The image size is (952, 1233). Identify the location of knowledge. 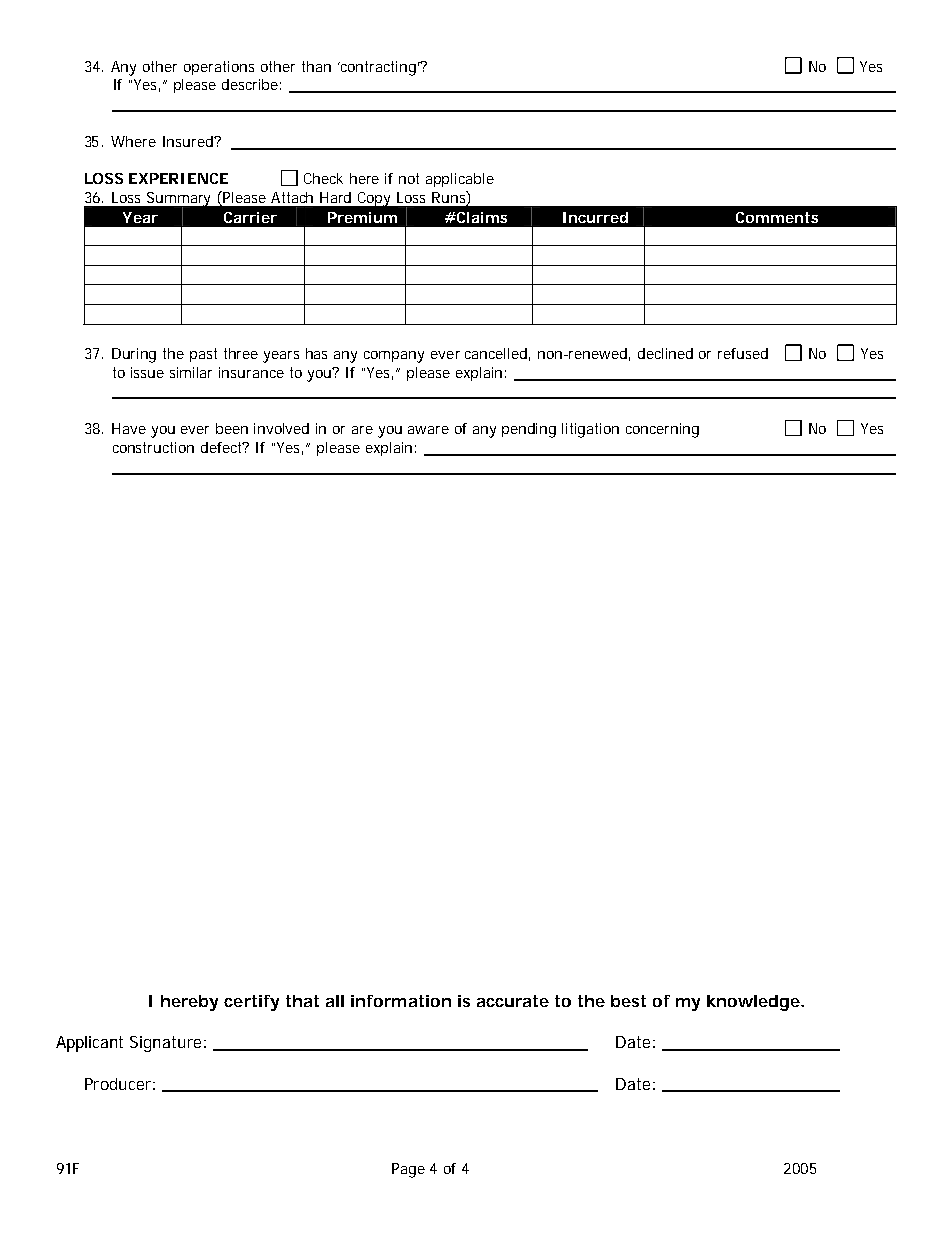
(755, 1003).
